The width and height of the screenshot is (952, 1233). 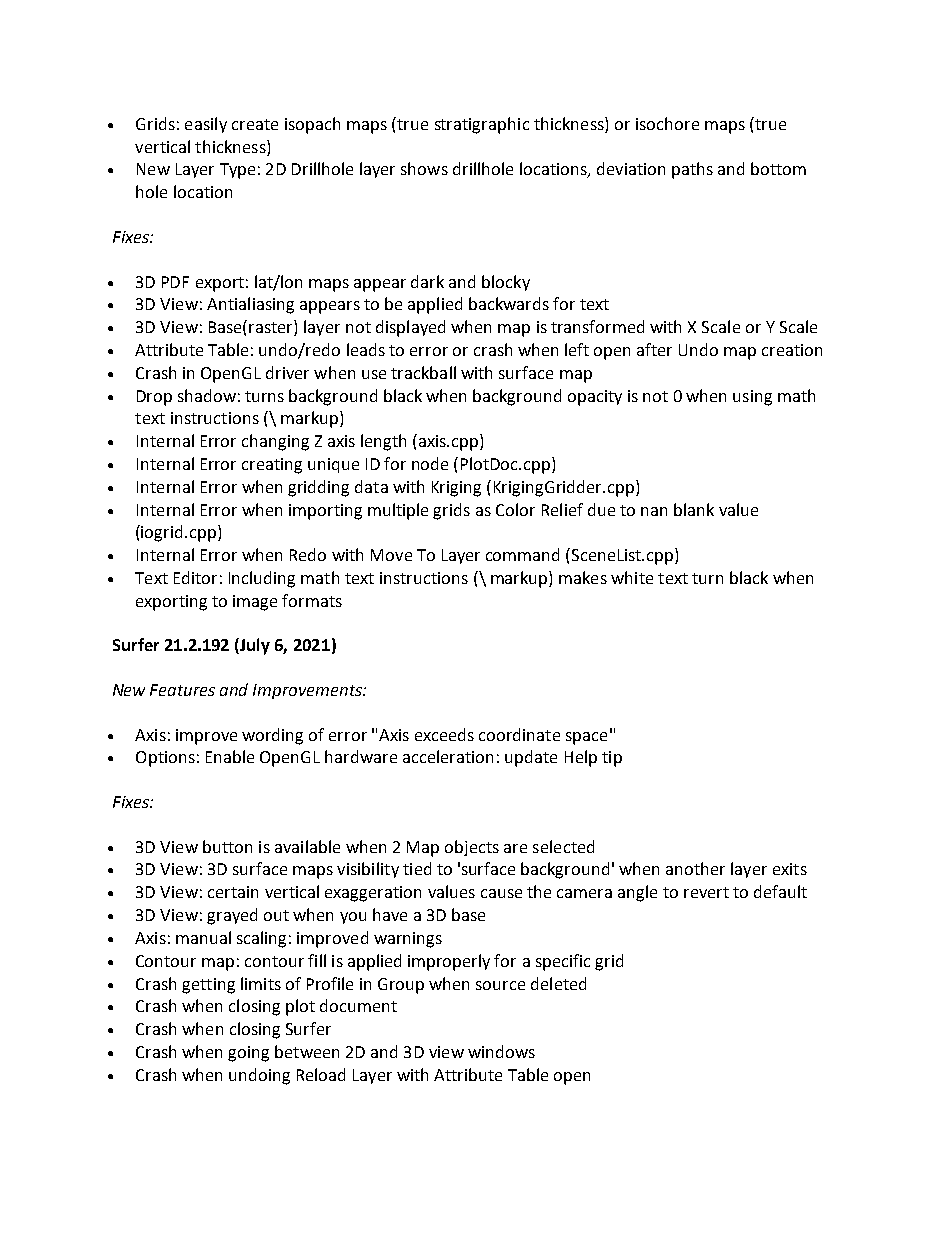 What do you see at coordinates (586, 738) in the screenshot?
I see `space` at bounding box center [586, 738].
